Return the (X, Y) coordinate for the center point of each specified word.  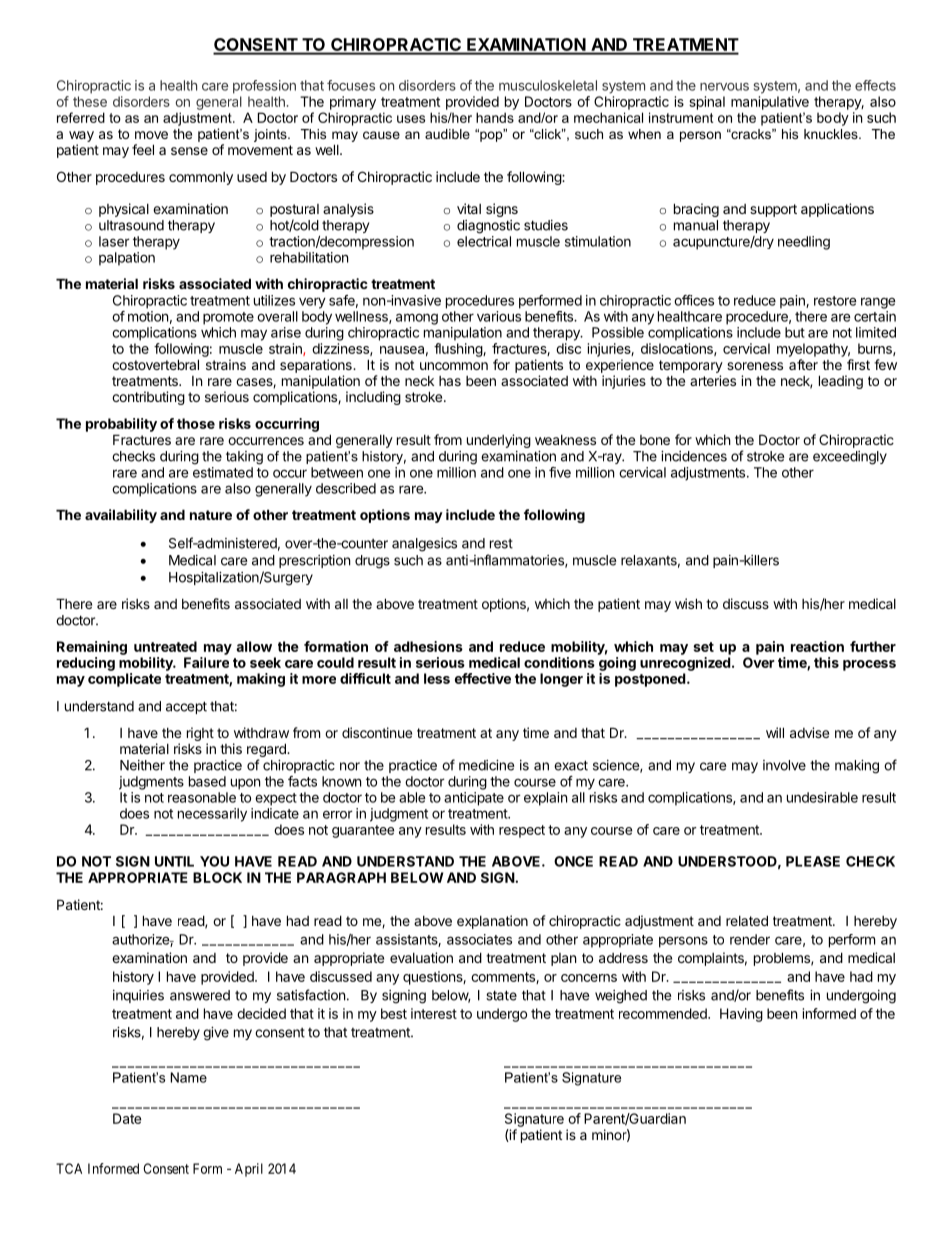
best (394, 1013)
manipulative (770, 103)
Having (741, 1015)
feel (143, 149)
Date (127, 1118)
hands (495, 117)
